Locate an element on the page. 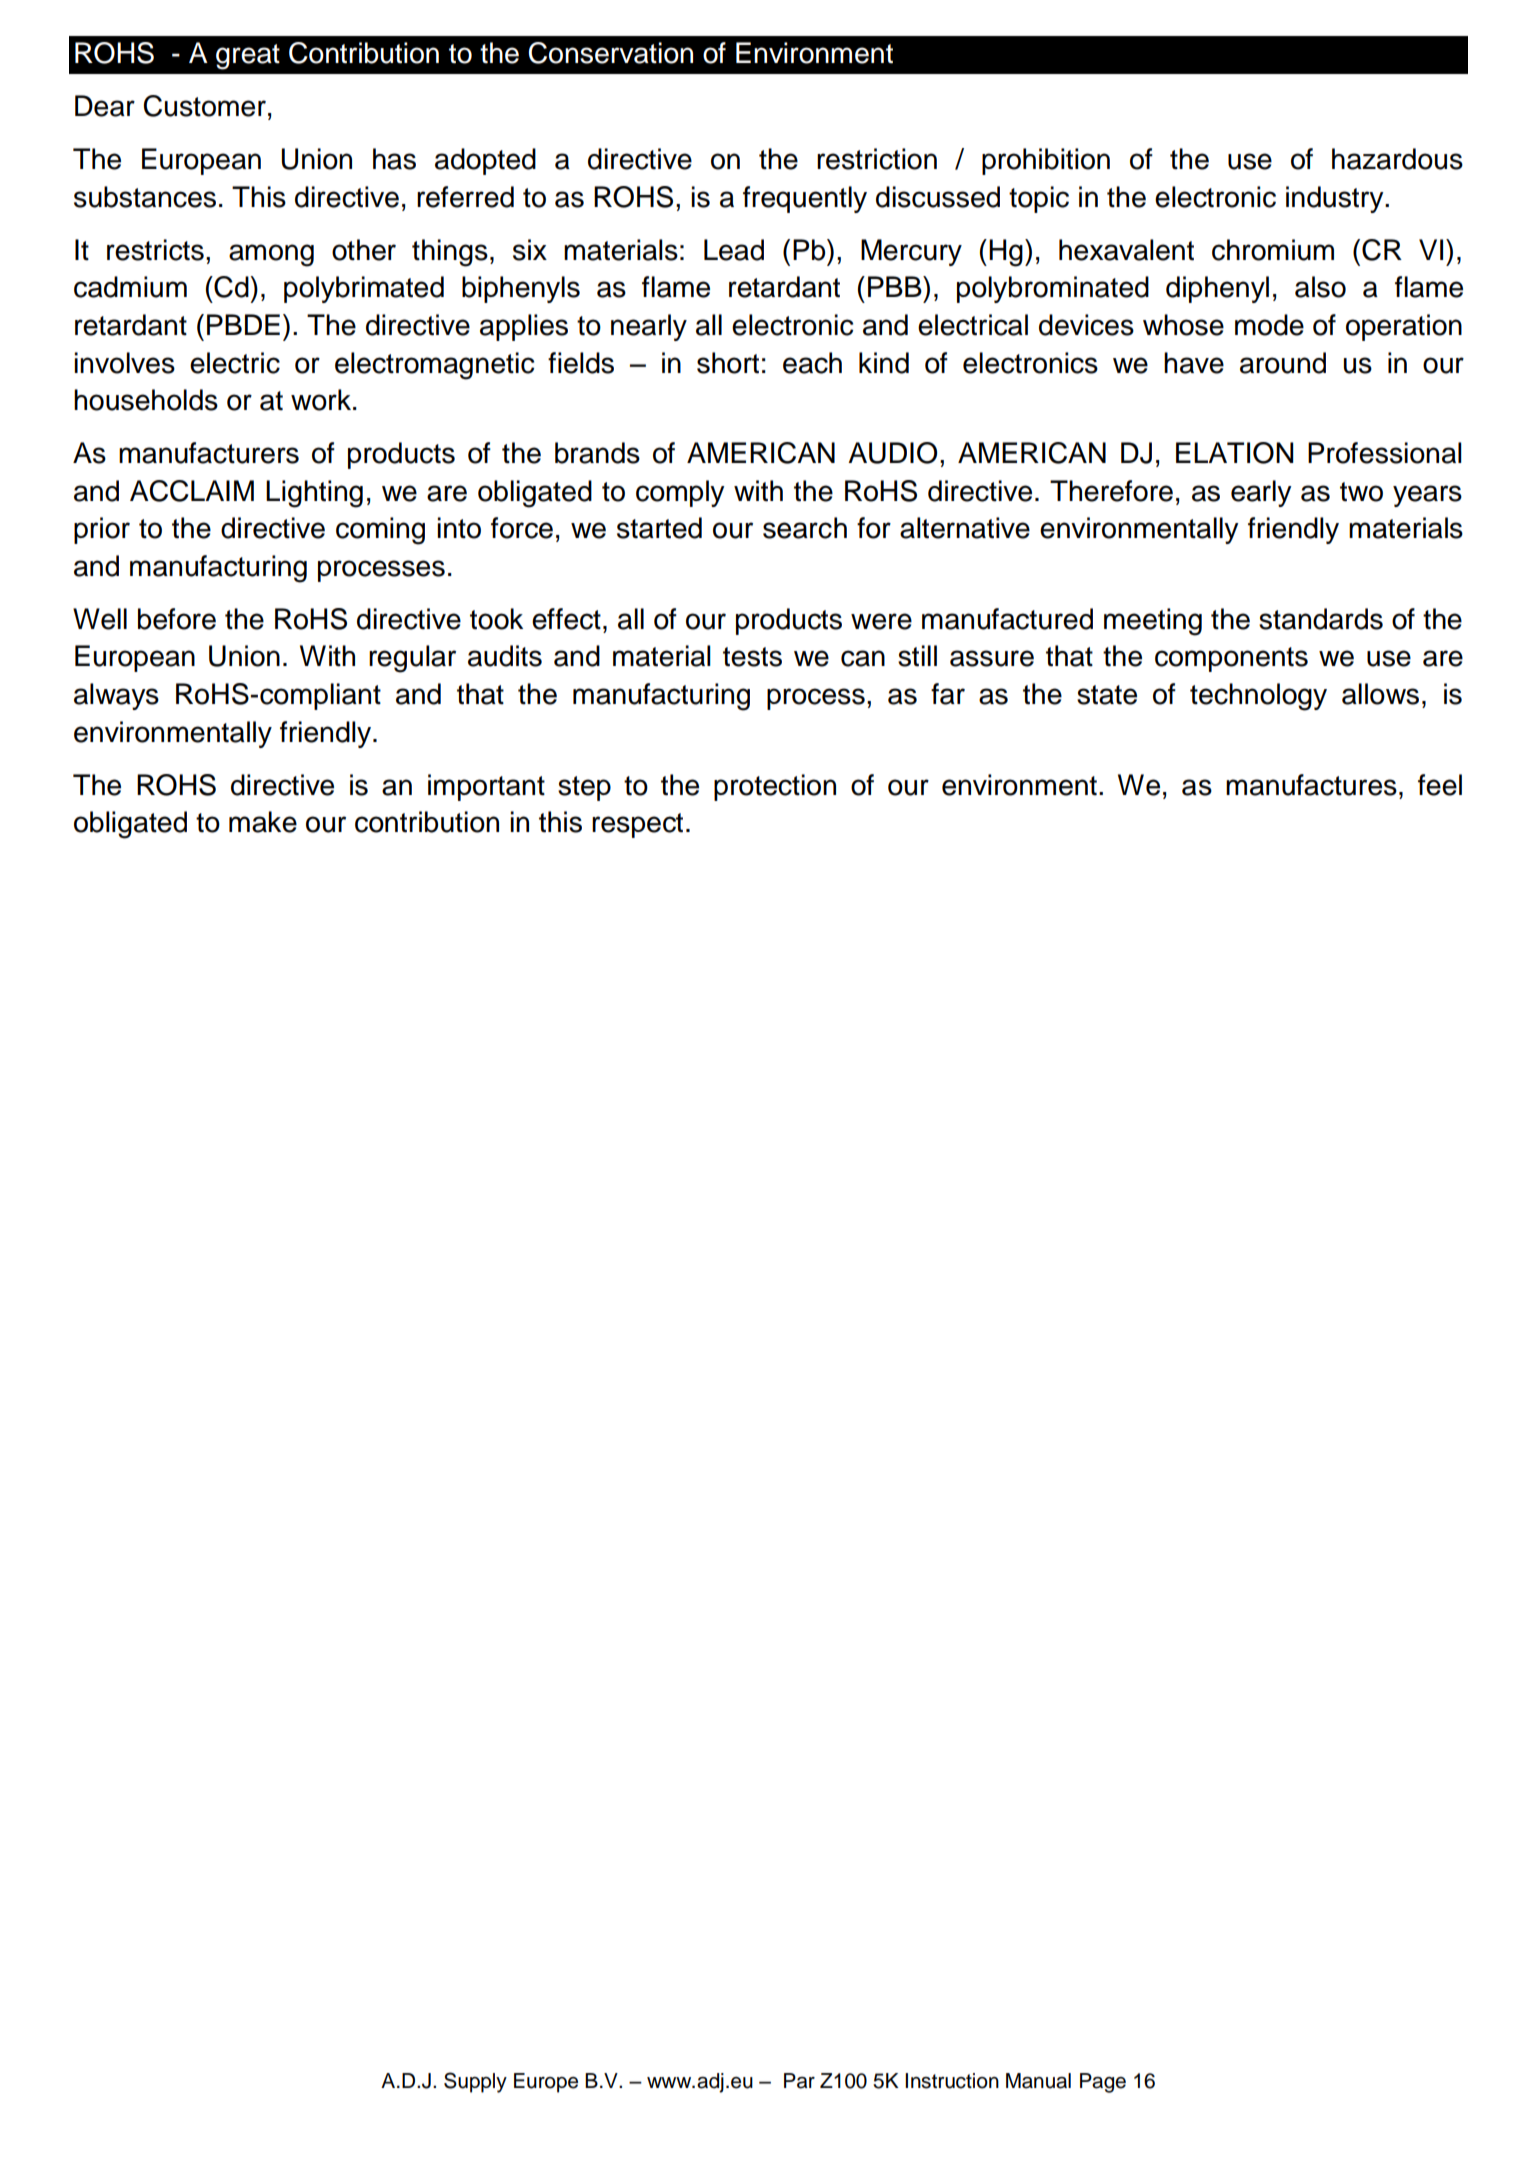 The image size is (1537, 2173). Customer is located at coordinates (205, 106).
